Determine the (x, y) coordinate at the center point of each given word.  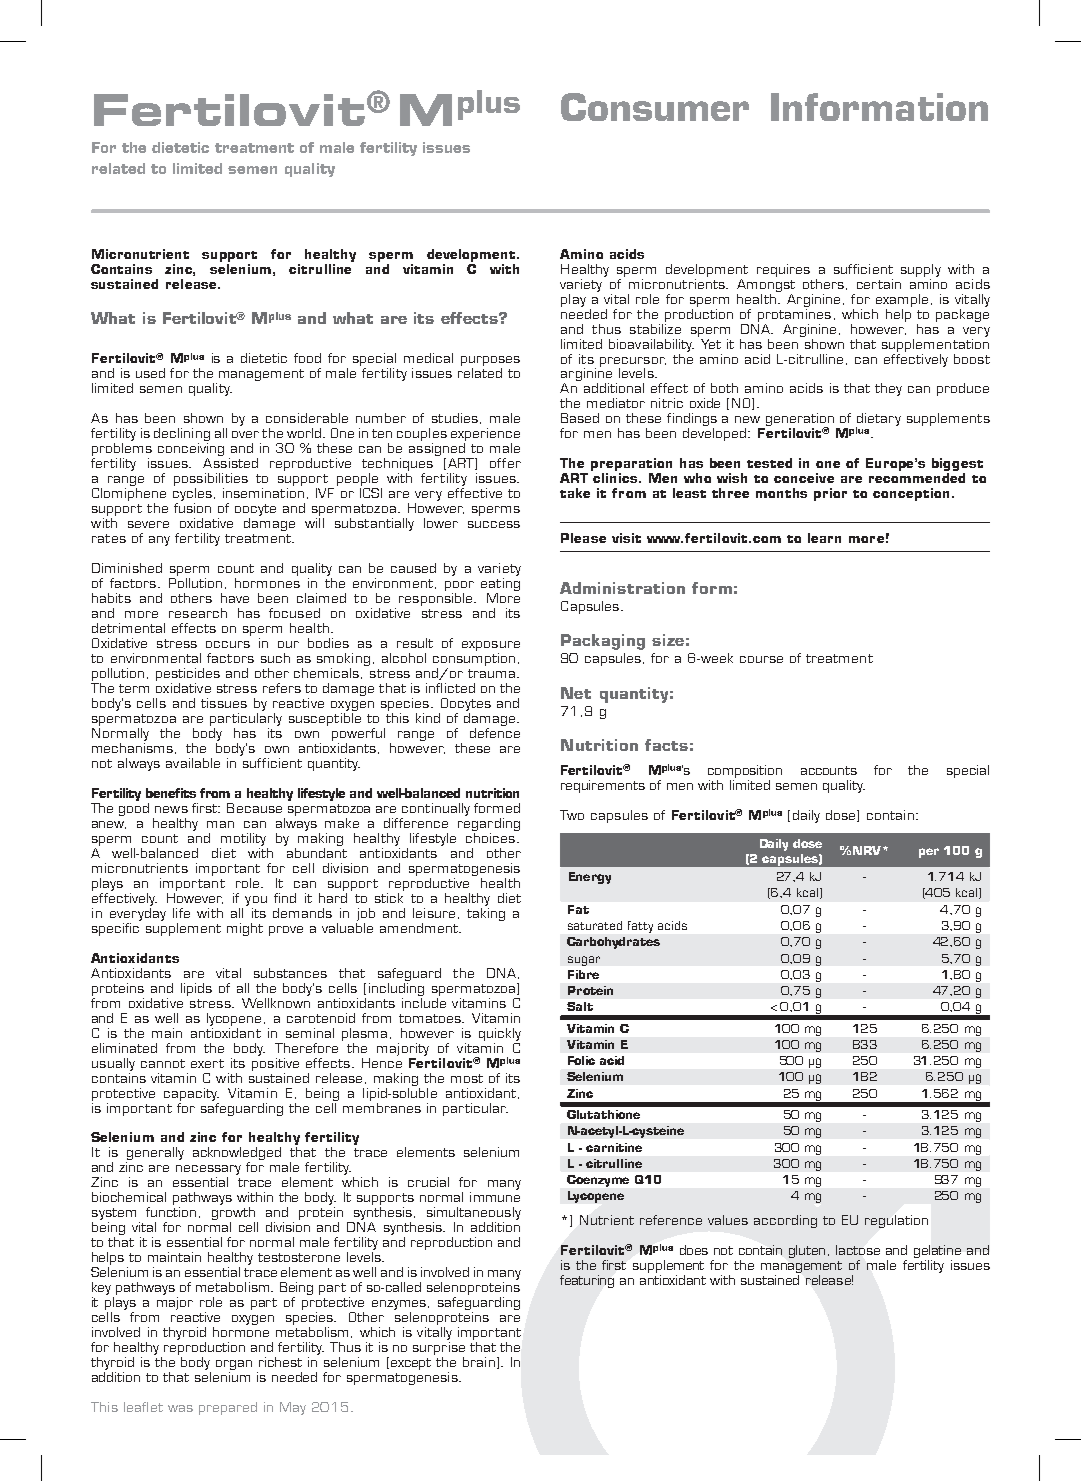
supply (921, 270)
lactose (858, 1250)
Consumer (655, 107)
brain (479, 1362)
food (307, 358)
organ (234, 1366)
